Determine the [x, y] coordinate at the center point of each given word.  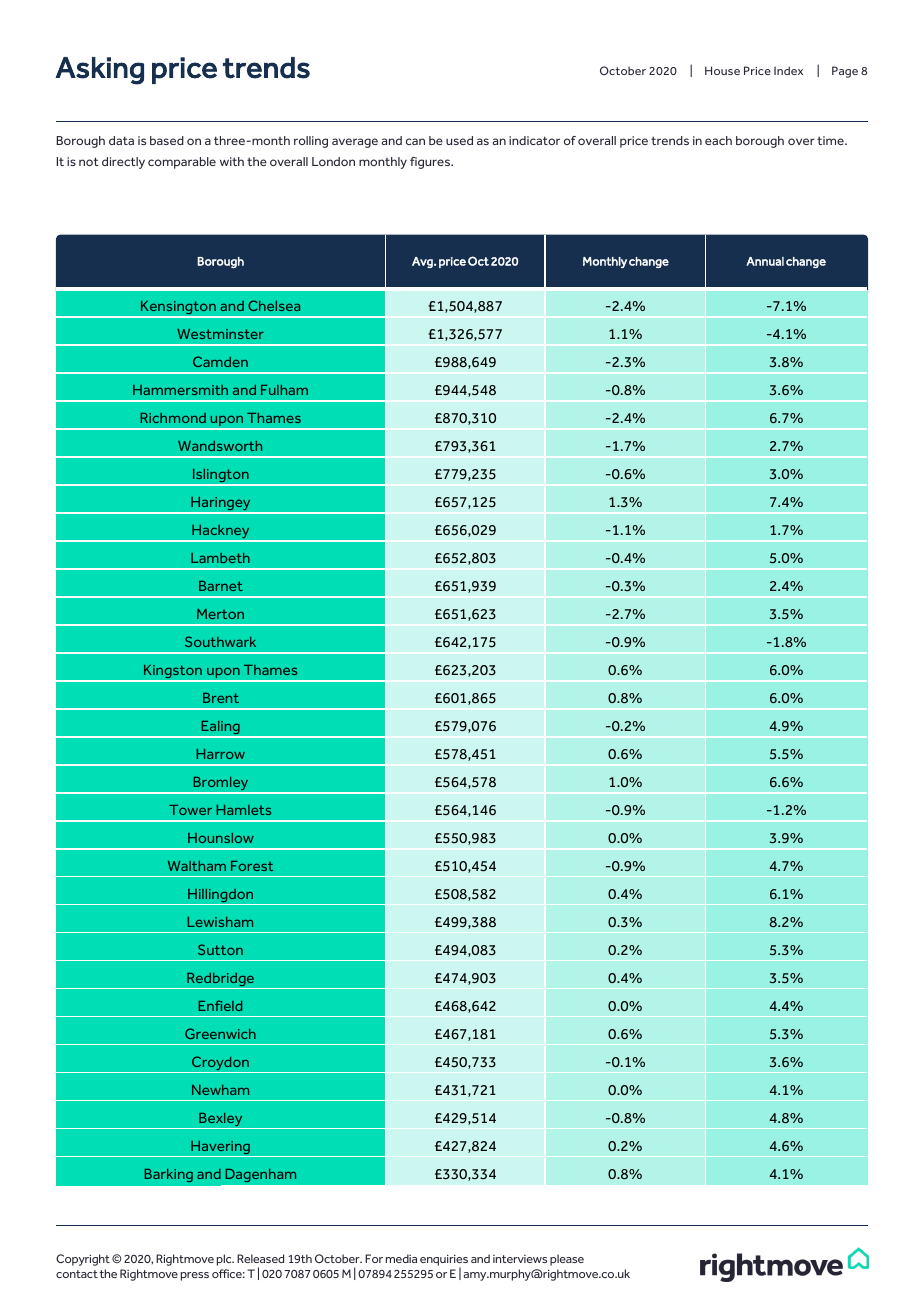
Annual [765, 261]
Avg [423, 262]
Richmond [173, 418]
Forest [252, 866]
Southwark [220, 641]
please [567, 1260]
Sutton [220, 949]
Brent [221, 698]
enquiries [444, 1261]
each [718, 140]
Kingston [173, 673]
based [167, 140]
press [195, 1276]
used [459, 140]
